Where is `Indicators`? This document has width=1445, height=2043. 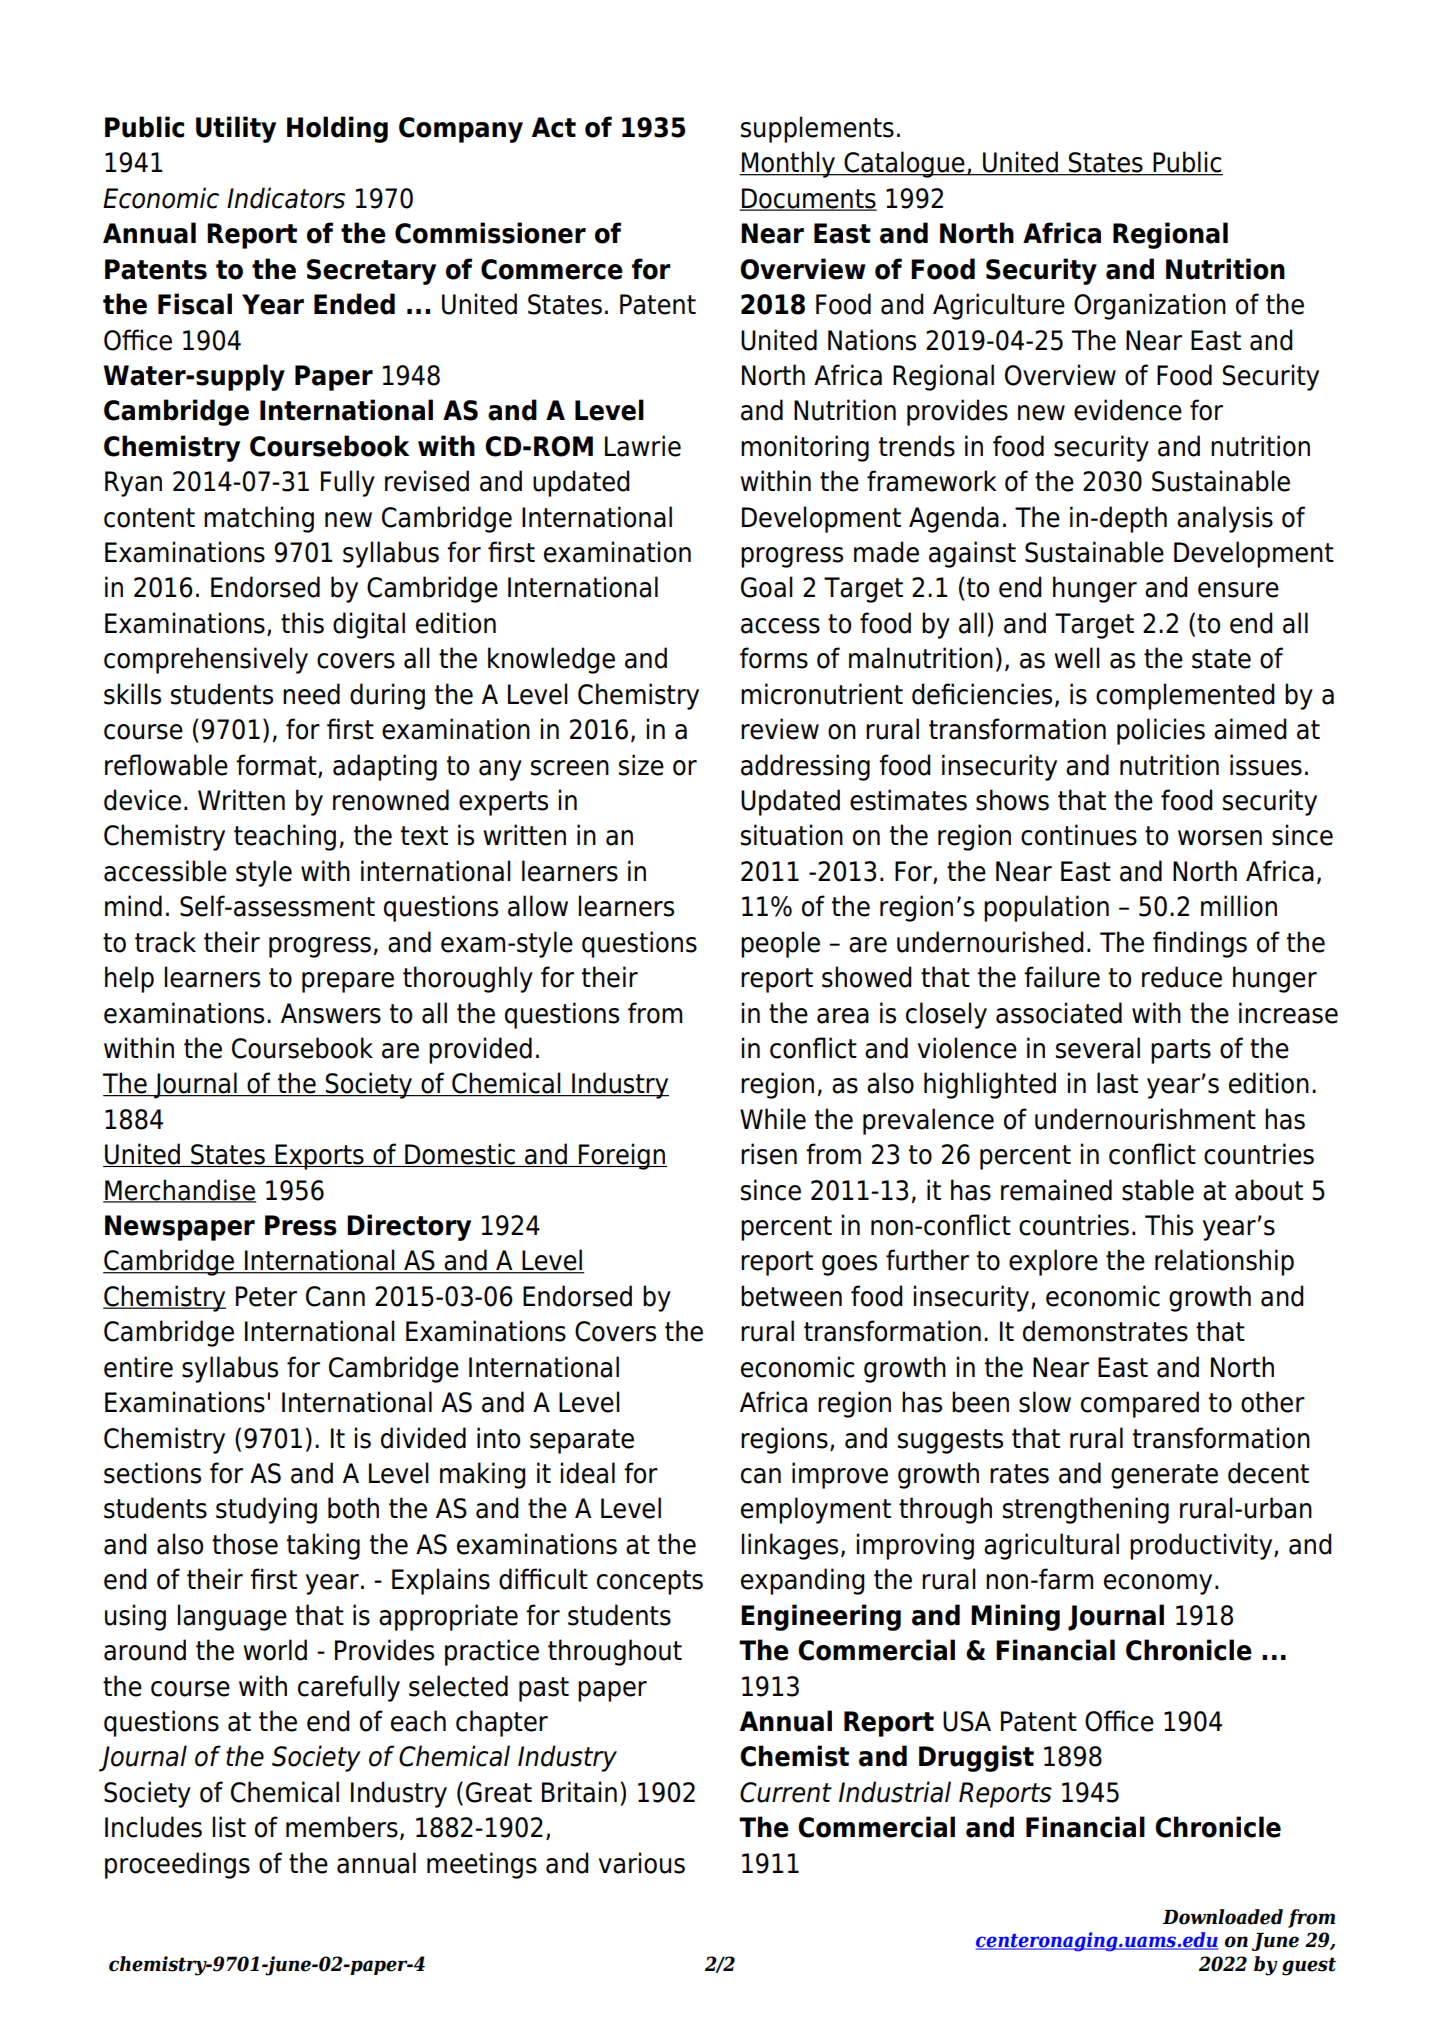
Indicators is located at coordinates (286, 198).
